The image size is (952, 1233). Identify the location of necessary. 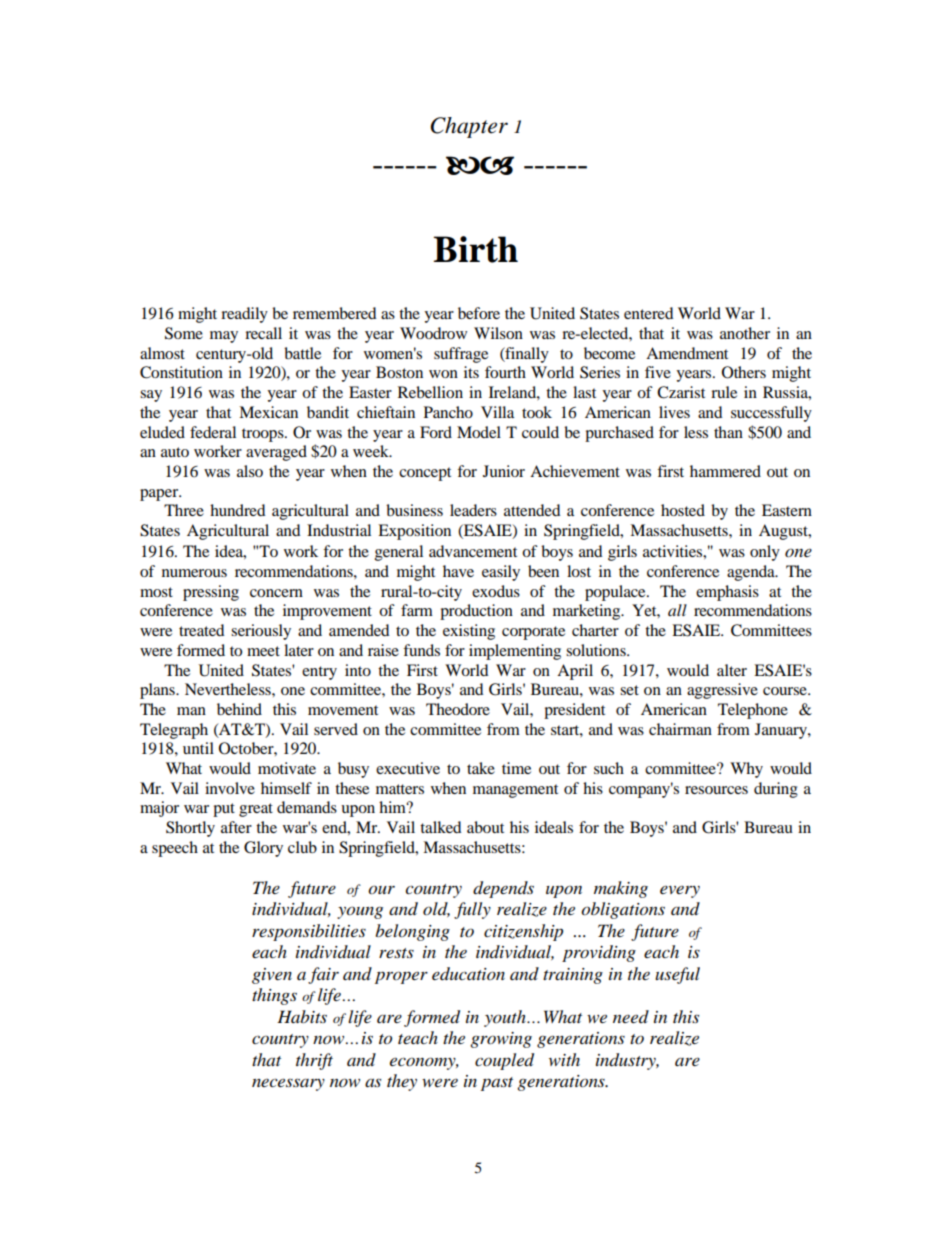
(288, 1084).
